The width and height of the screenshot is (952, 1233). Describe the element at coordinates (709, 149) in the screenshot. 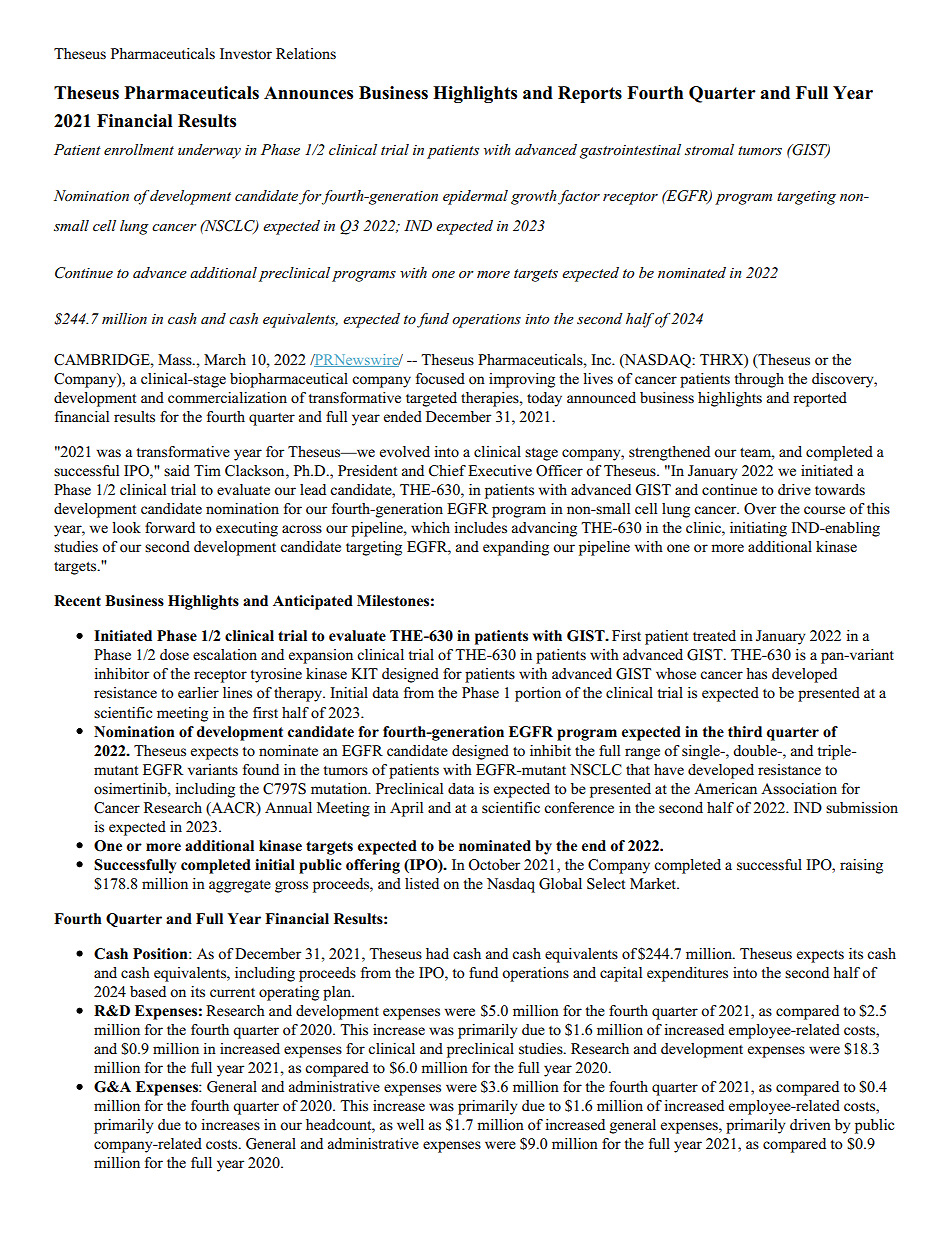

I see `stromal` at that location.
